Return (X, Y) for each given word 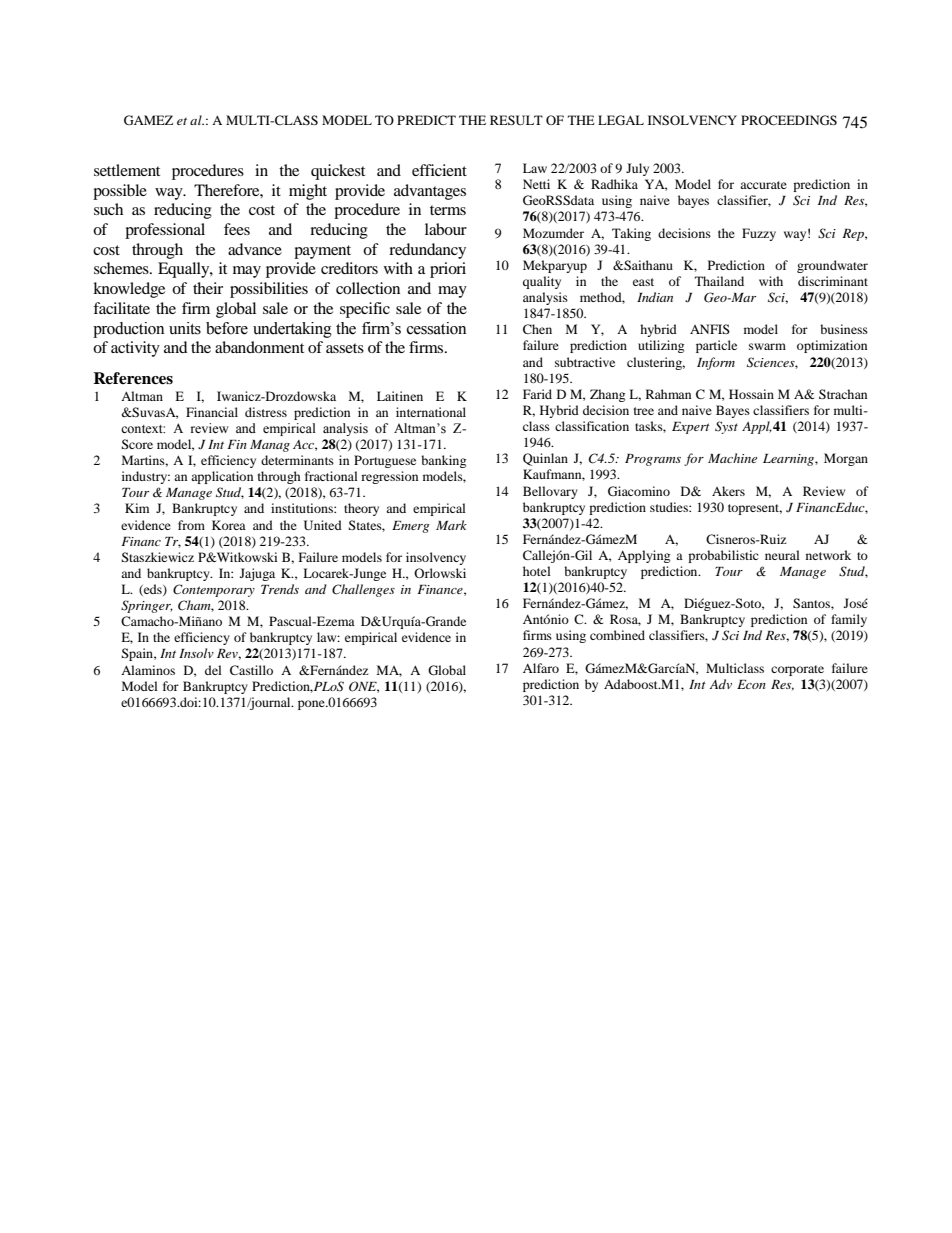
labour (446, 229)
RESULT (516, 120)
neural (782, 555)
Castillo (251, 670)
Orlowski (440, 573)
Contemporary (214, 590)
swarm (767, 346)
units (185, 328)
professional (165, 231)
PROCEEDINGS (789, 120)
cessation (436, 328)
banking (443, 461)
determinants (297, 460)
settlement (127, 170)
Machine (732, 458)
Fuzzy (759, 234)
